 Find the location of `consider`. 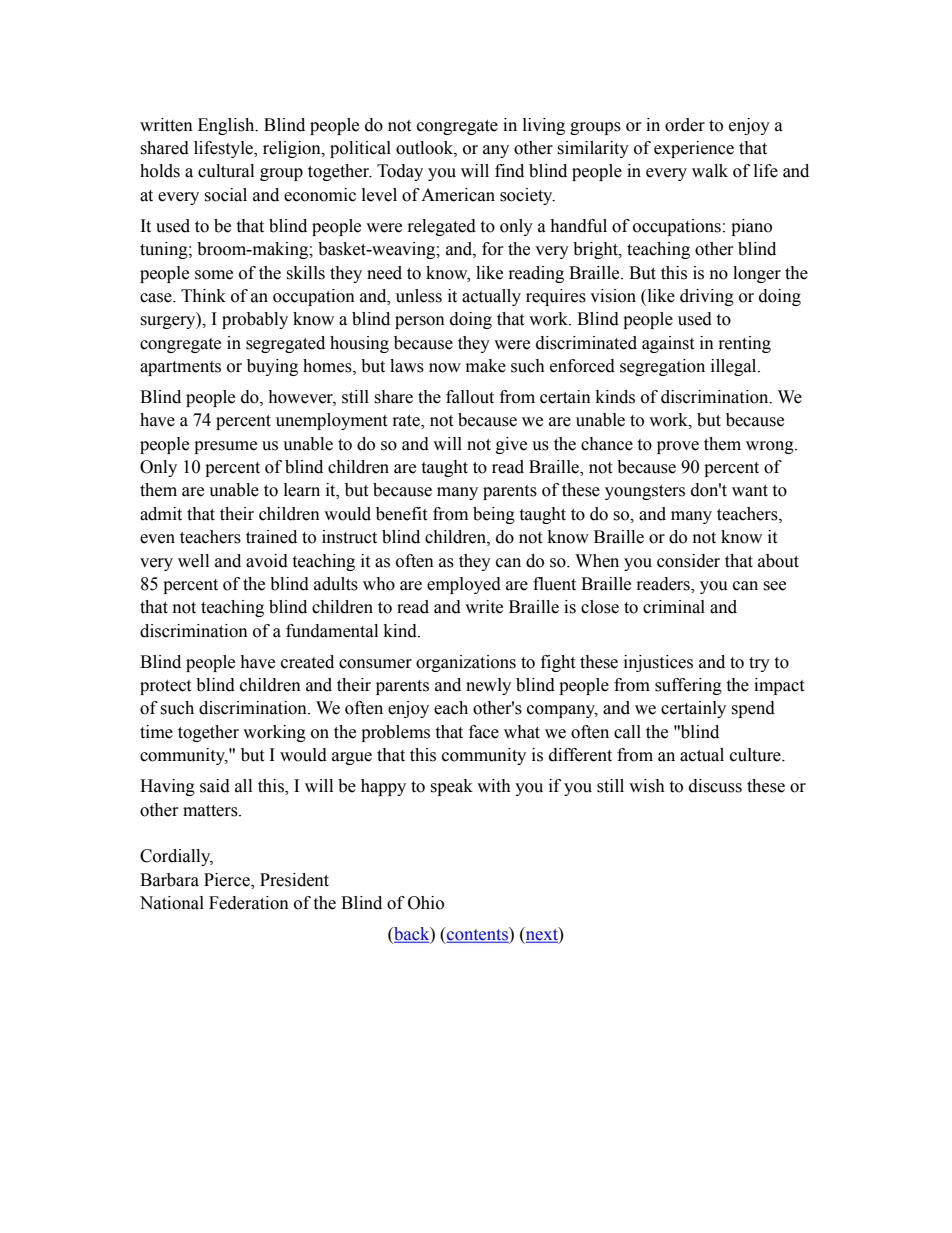

consider is located at coordinates (688, 561).
